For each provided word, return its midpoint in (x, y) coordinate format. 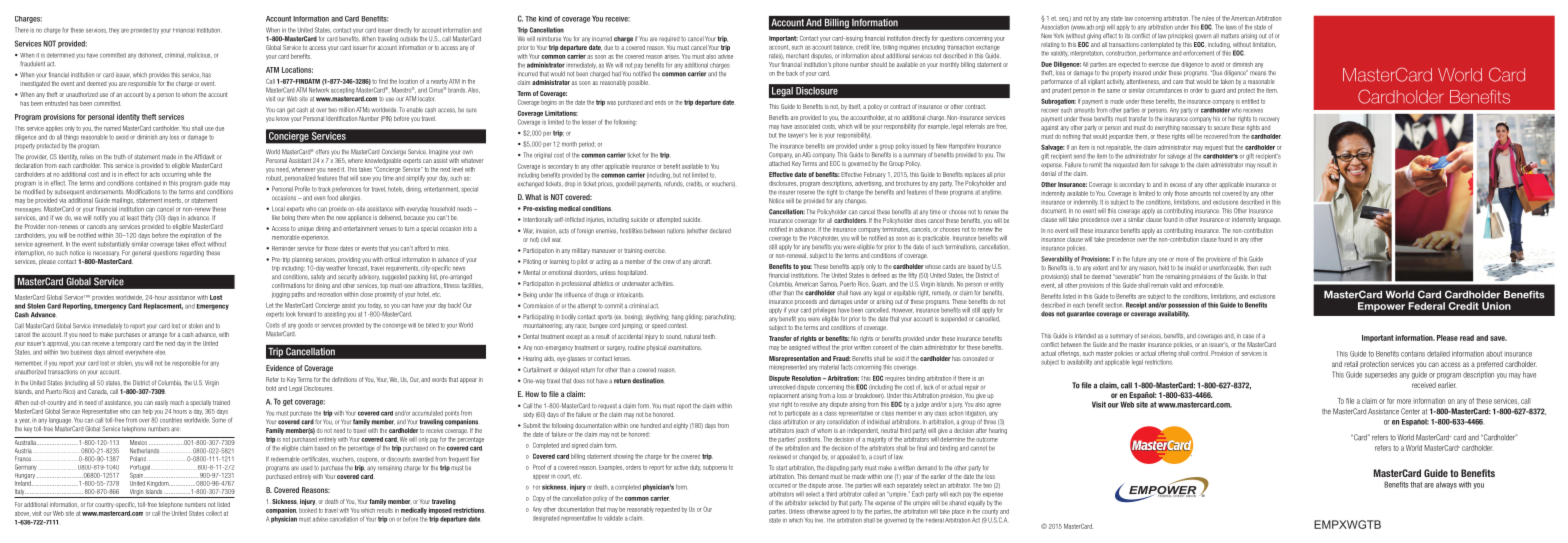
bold (271, 388)
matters (1230, 36)
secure (1222, 128)
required (669, 39)
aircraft (702, 261)
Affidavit (204, 157)
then (1252, 267)
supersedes (1381, 375)
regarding (192, 253)
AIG (806, 154)
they (114, 31)
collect (214, 513)
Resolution (806, 378)
